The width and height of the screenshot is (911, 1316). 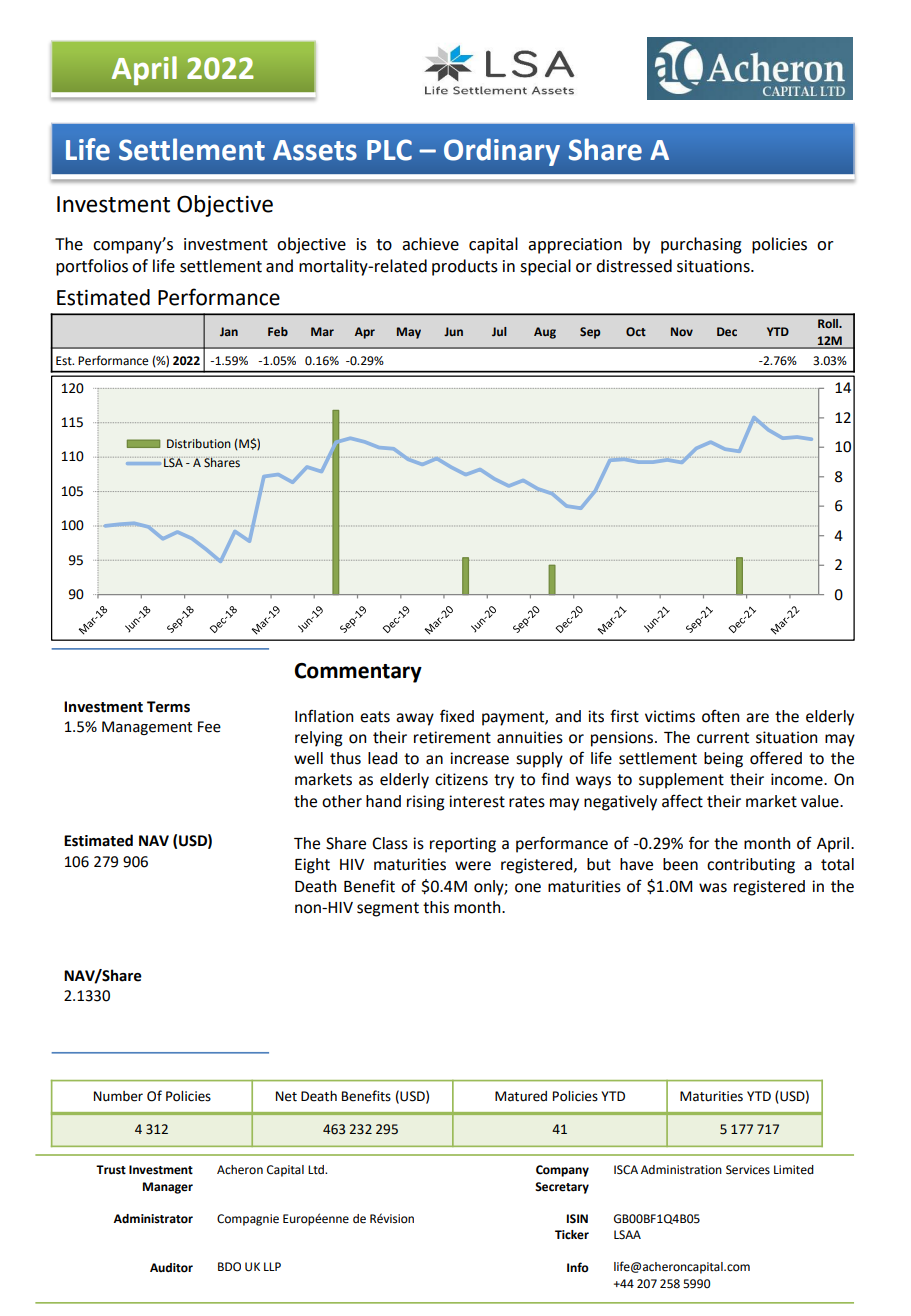 What do you see at coordinates (209, 727) in the screenshot?
I see `Fee` at bounding box center [209, 727].
